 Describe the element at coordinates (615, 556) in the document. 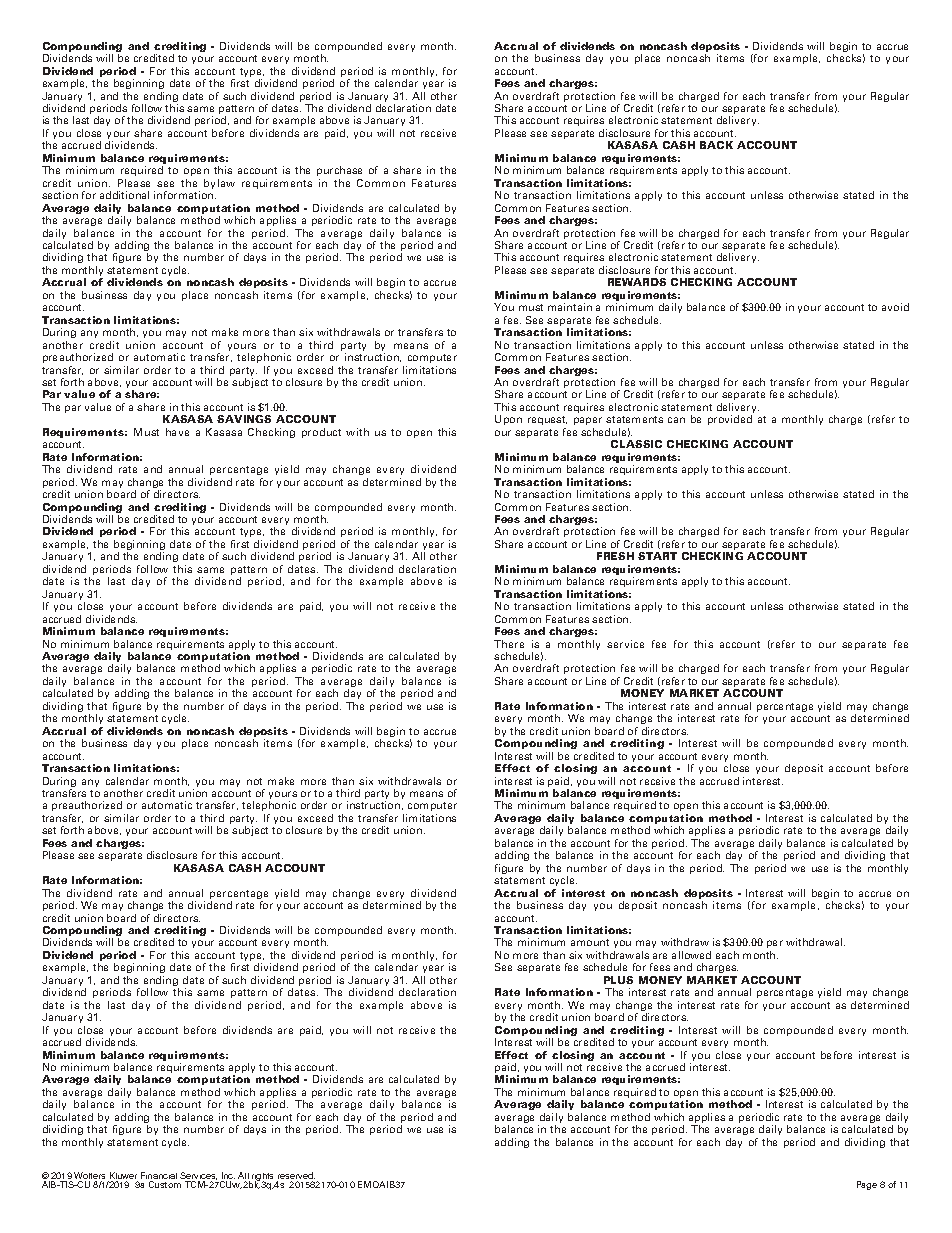

I see `FRESH` at that location.
